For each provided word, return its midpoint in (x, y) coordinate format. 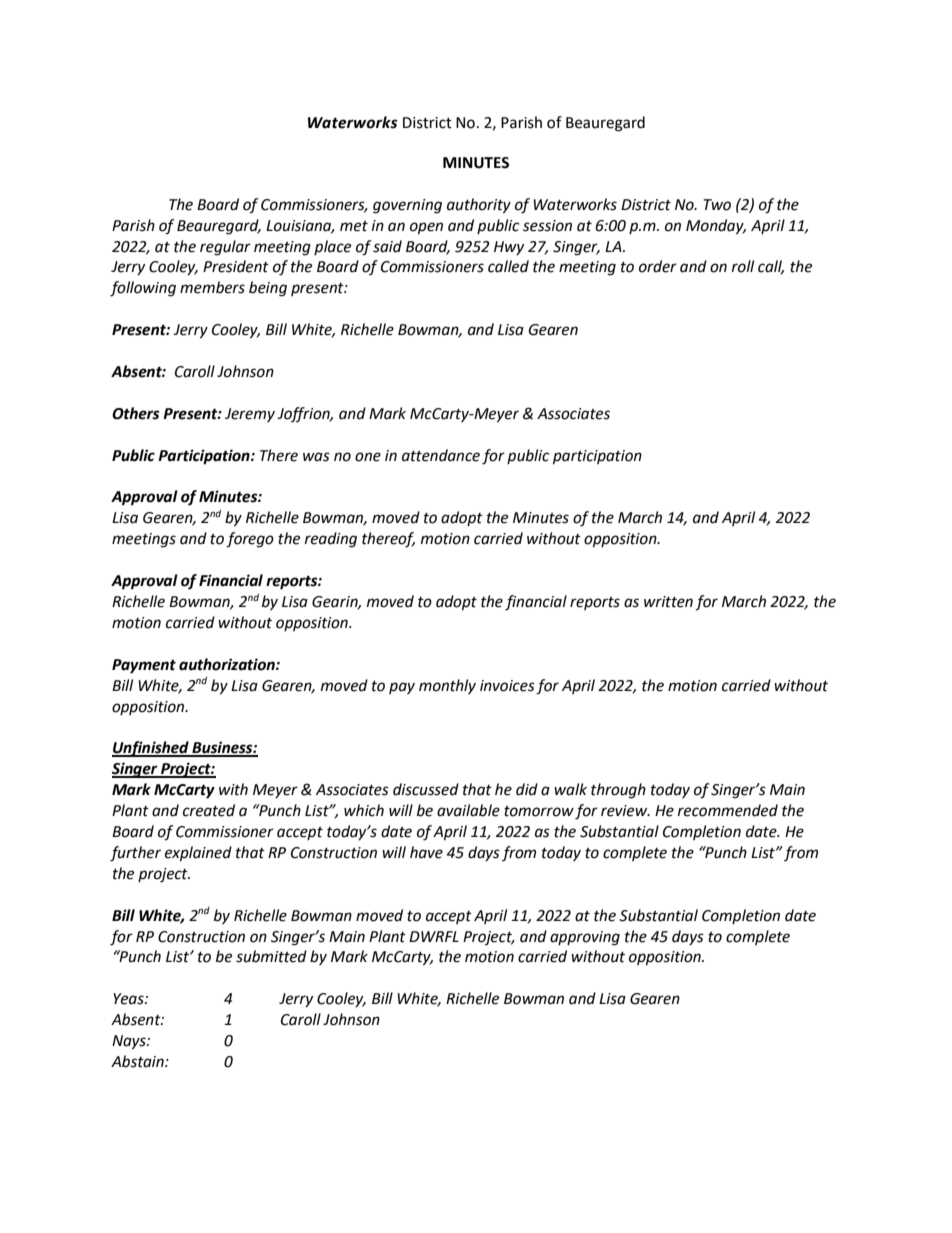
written (668, 602)
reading (331, 540)
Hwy (509, 248)
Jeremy (250, 415)
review (625, 811)
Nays (130, 1042)
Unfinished (151, 749)
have (426, 852)
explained (198, 854)
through (618, 791)
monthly (447, 686)
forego (250, 540)
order (658, 266)
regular (225, 248)
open (426, 228)
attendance (441, 455)
